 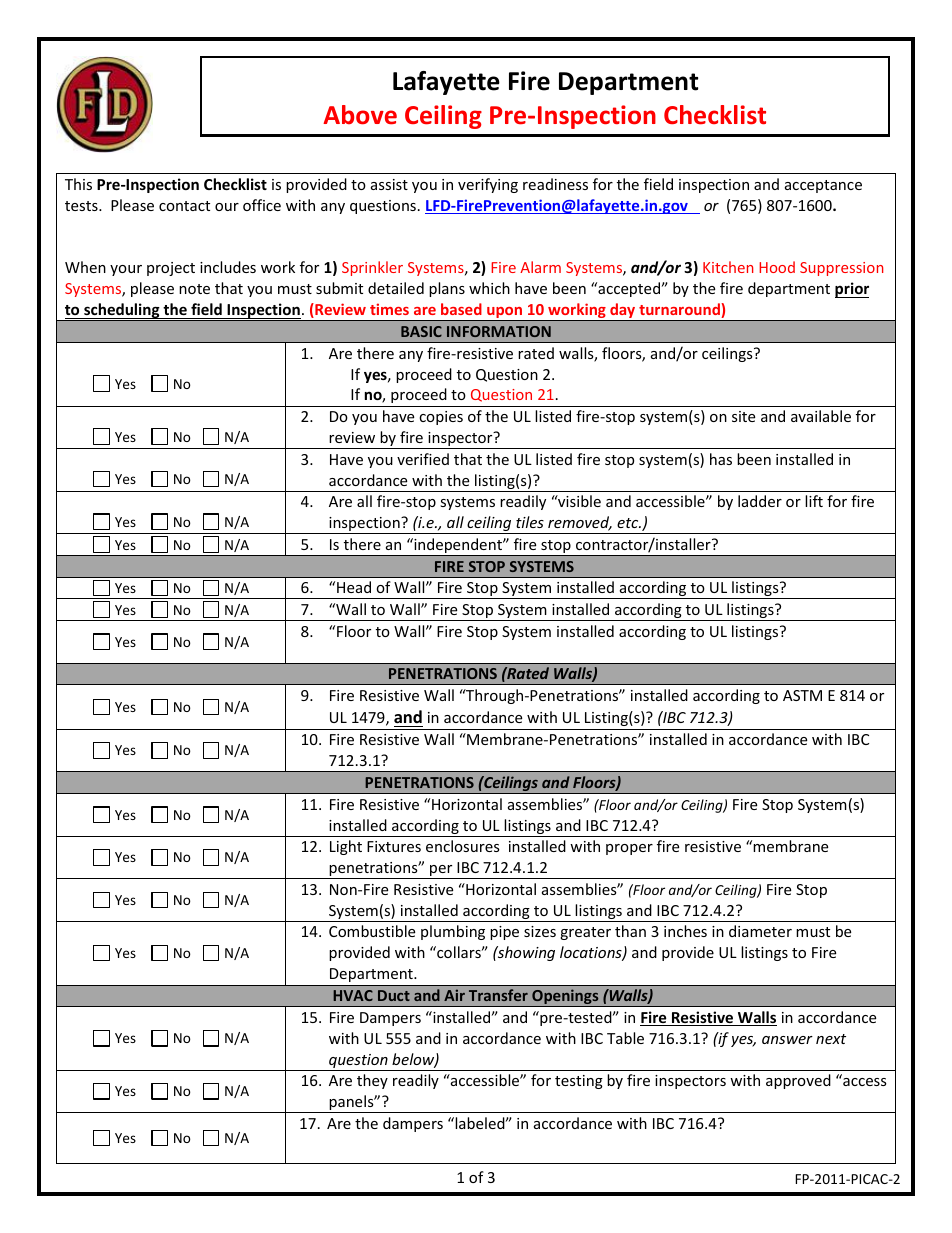 I want to click on acceptance, so click(x=823, y=186).
